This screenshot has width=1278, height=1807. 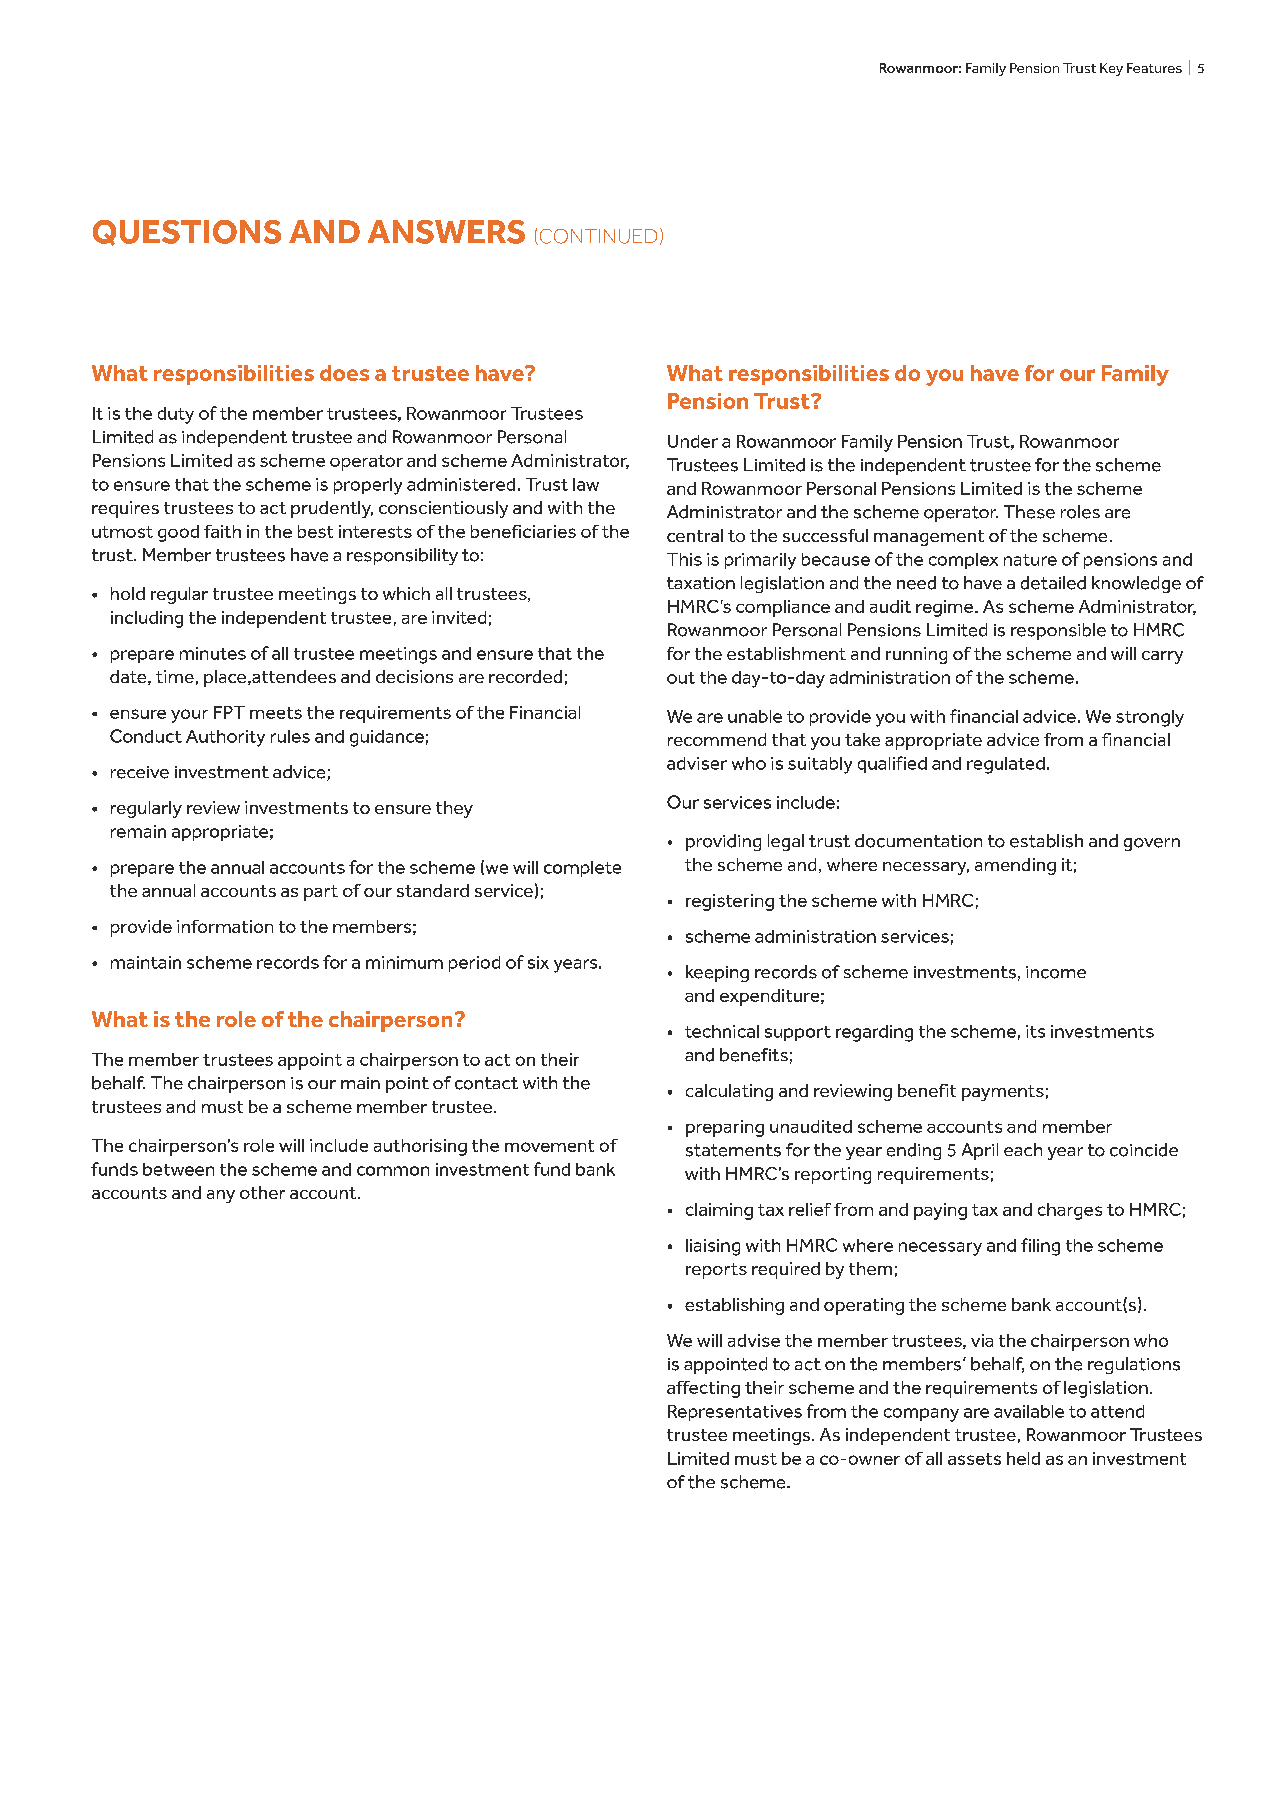 I want to click on affecting, so click(x=703, y=1389).
